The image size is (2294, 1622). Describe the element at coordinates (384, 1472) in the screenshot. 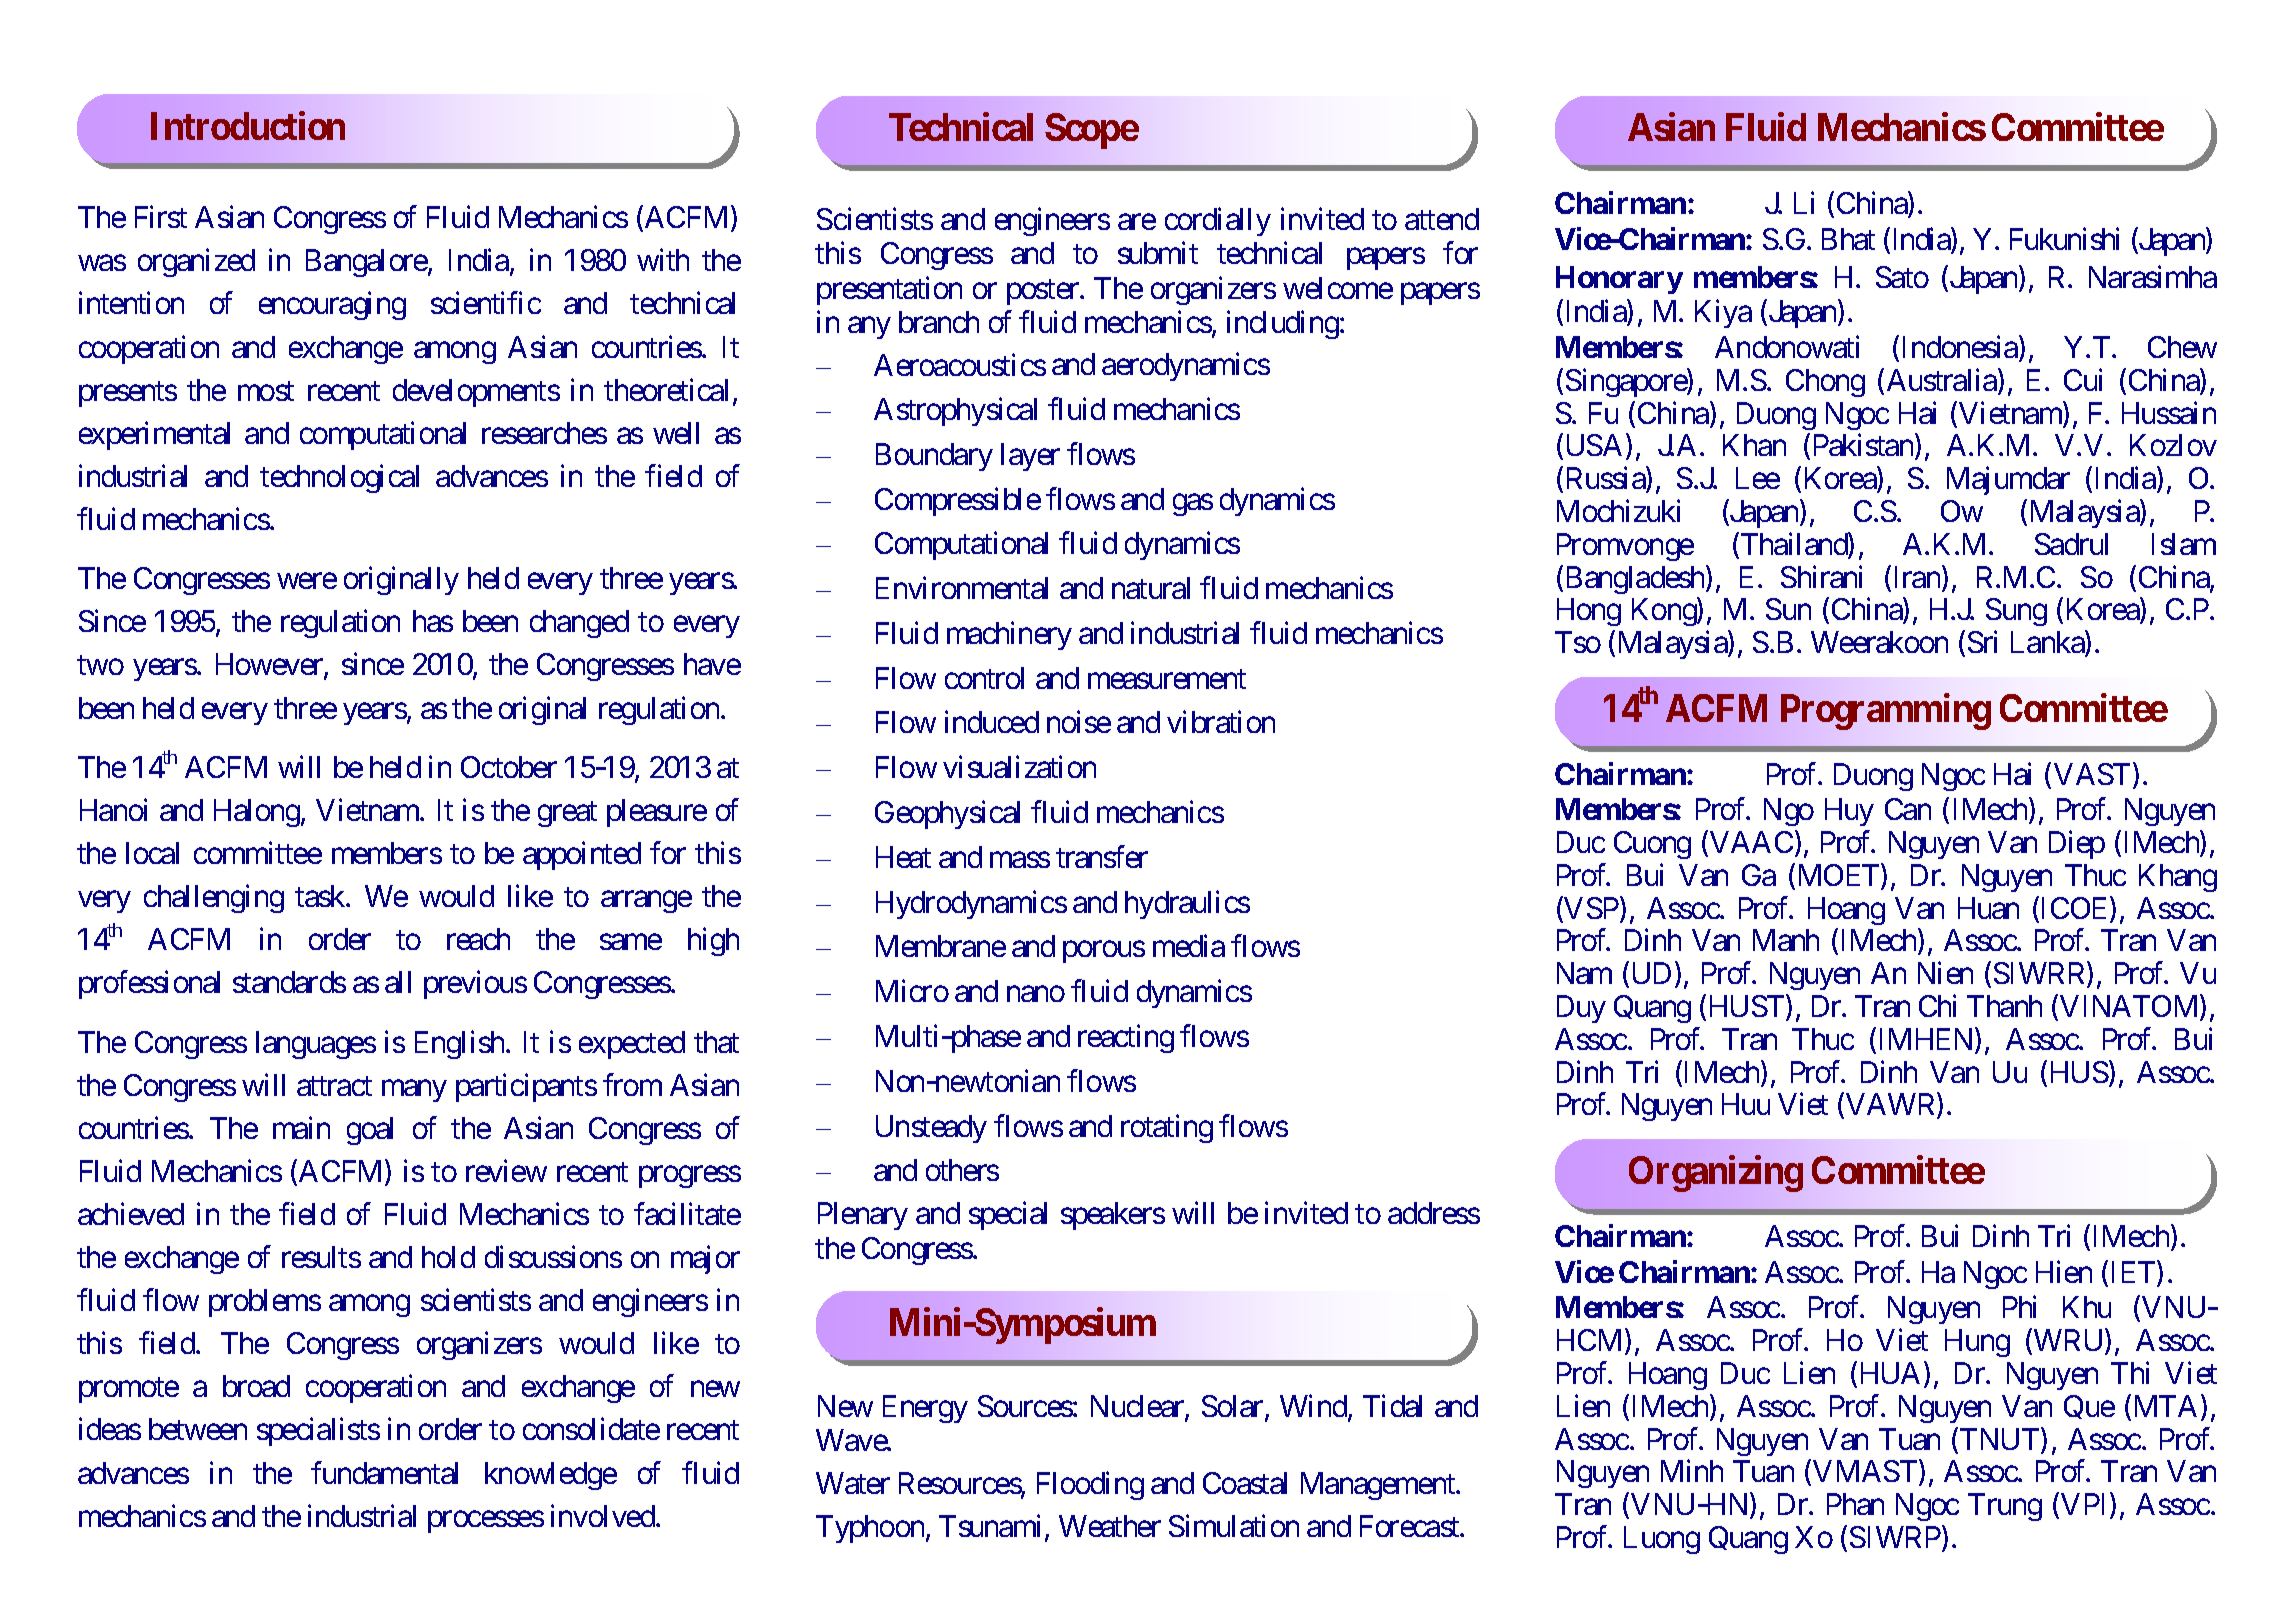

I see `fundamental` at that location.
